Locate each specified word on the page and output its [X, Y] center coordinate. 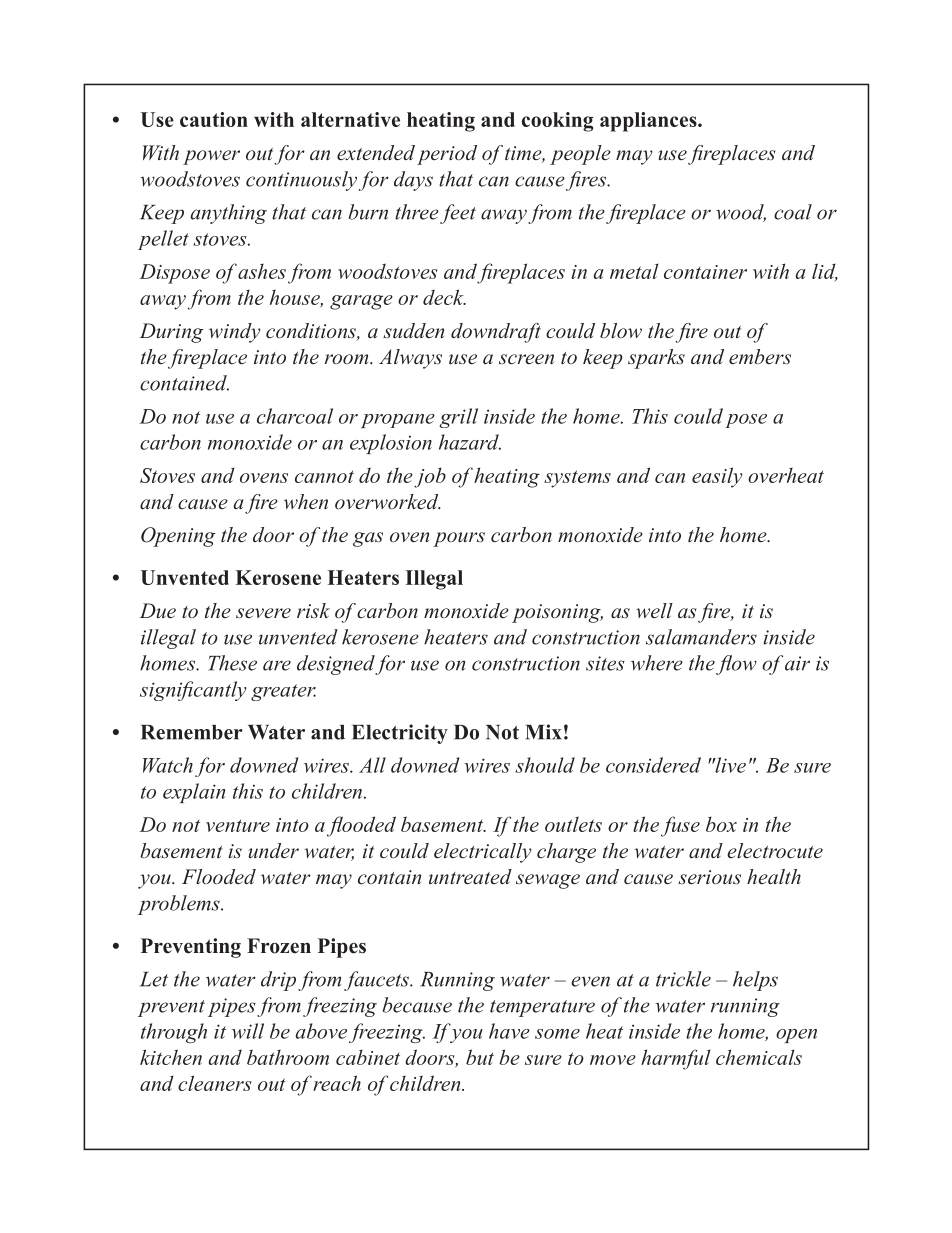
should [545, 765]
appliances [649, 122]
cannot [324, 476]
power [211, 157]
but [480, 1057]
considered [653, 765]
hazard [470, 442]
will [248, 1031]
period [447, 155]
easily [717, 477]
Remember [192, 732]
